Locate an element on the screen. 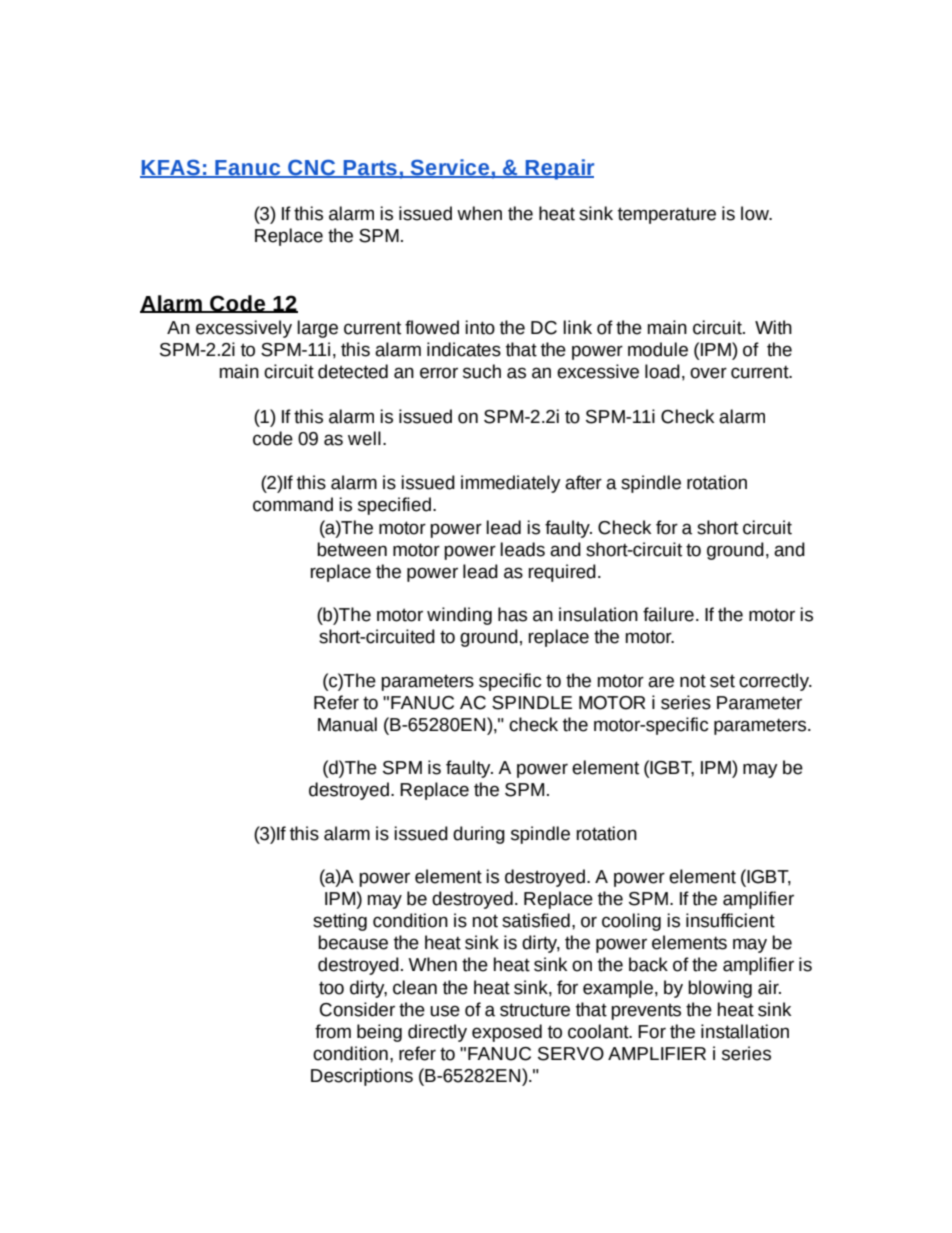 Image resolution: width=952 pixels, height=1233 pixels. exposed is located at coordinates (507, 1033).
